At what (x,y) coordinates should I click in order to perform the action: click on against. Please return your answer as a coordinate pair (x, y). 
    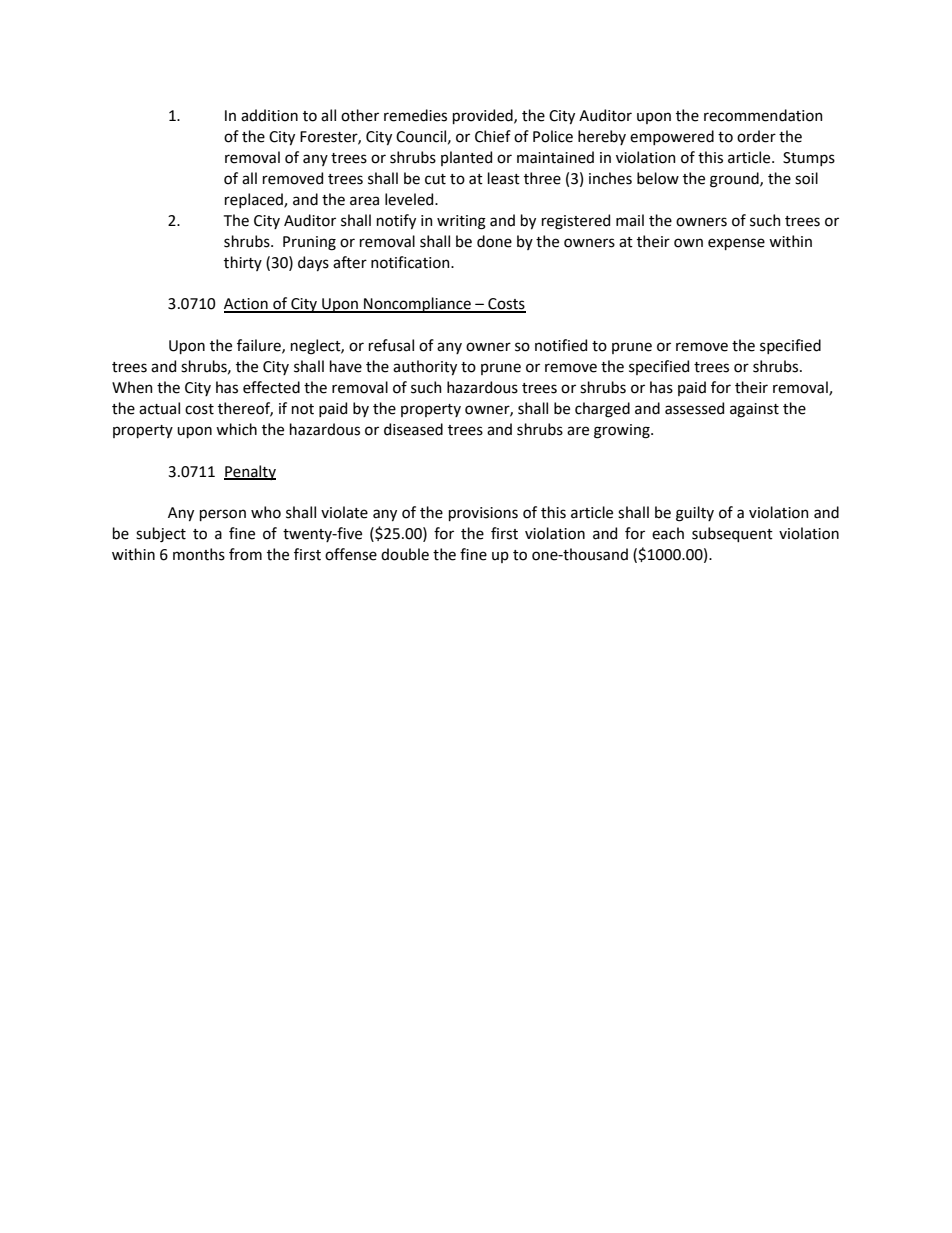
    Looking at the image, I should click on (754, 410).
